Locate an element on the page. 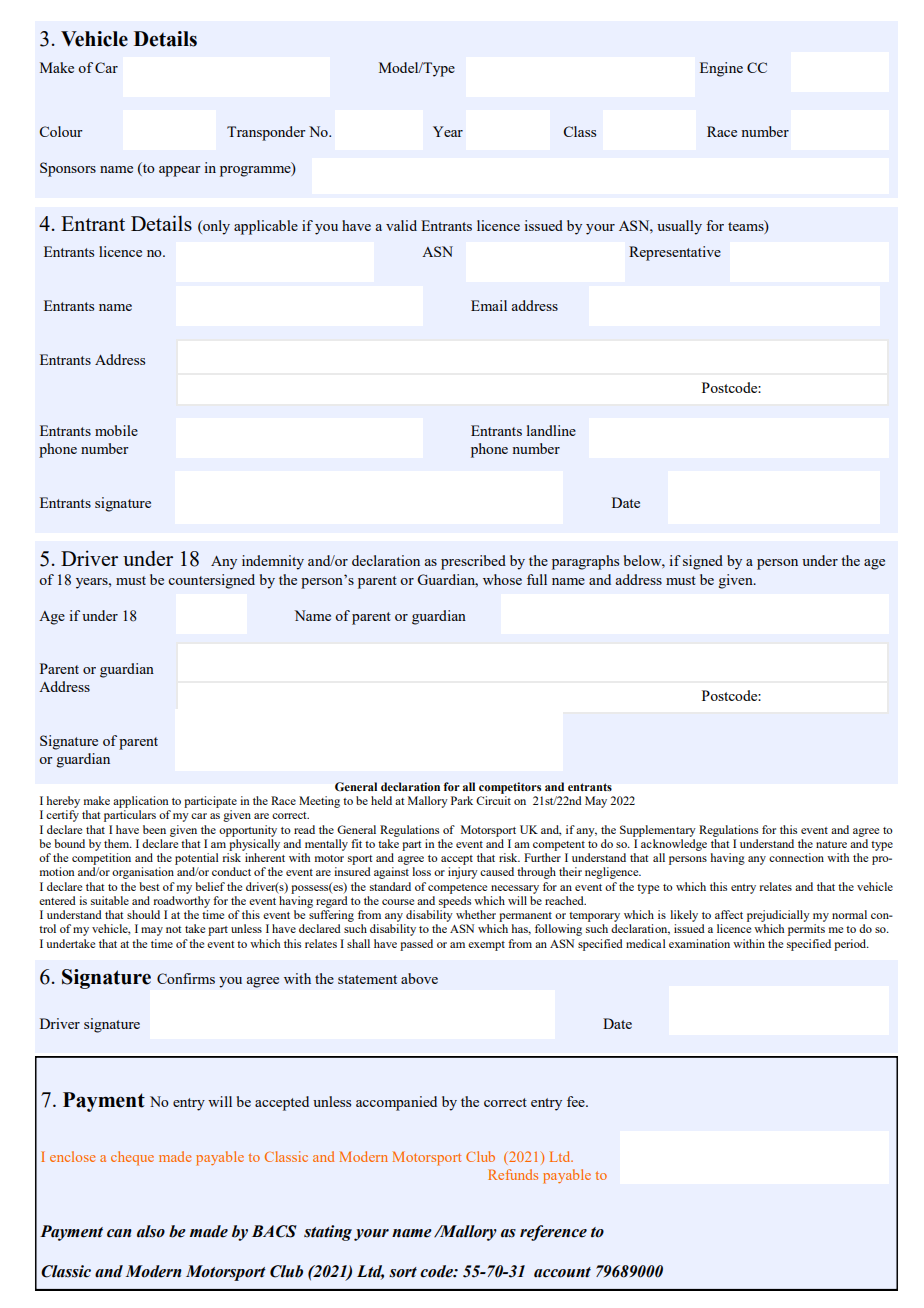 The width and height of the image is (924, 1308). mobile is located at coordinates (116, 430).
